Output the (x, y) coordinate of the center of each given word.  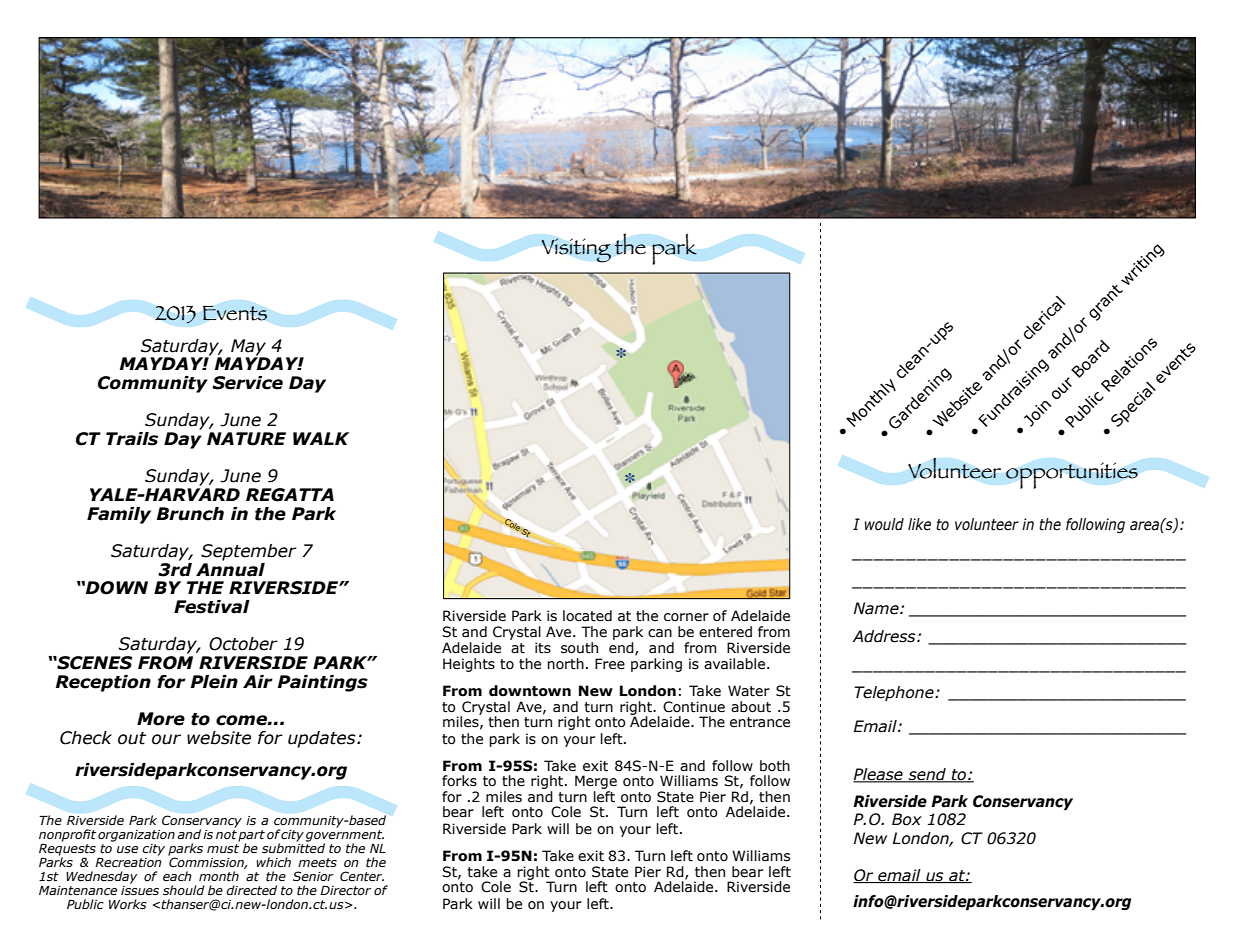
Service (247, 383)
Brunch (190, 514)
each (177, 876)
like (919, 524)
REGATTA (290, 495)
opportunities (1072, 475)
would (884, 524)
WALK (321, 438)
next (847, 61)
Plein (214, 682)
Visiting (576, 250)
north (565, 664)
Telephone (895, 693)
